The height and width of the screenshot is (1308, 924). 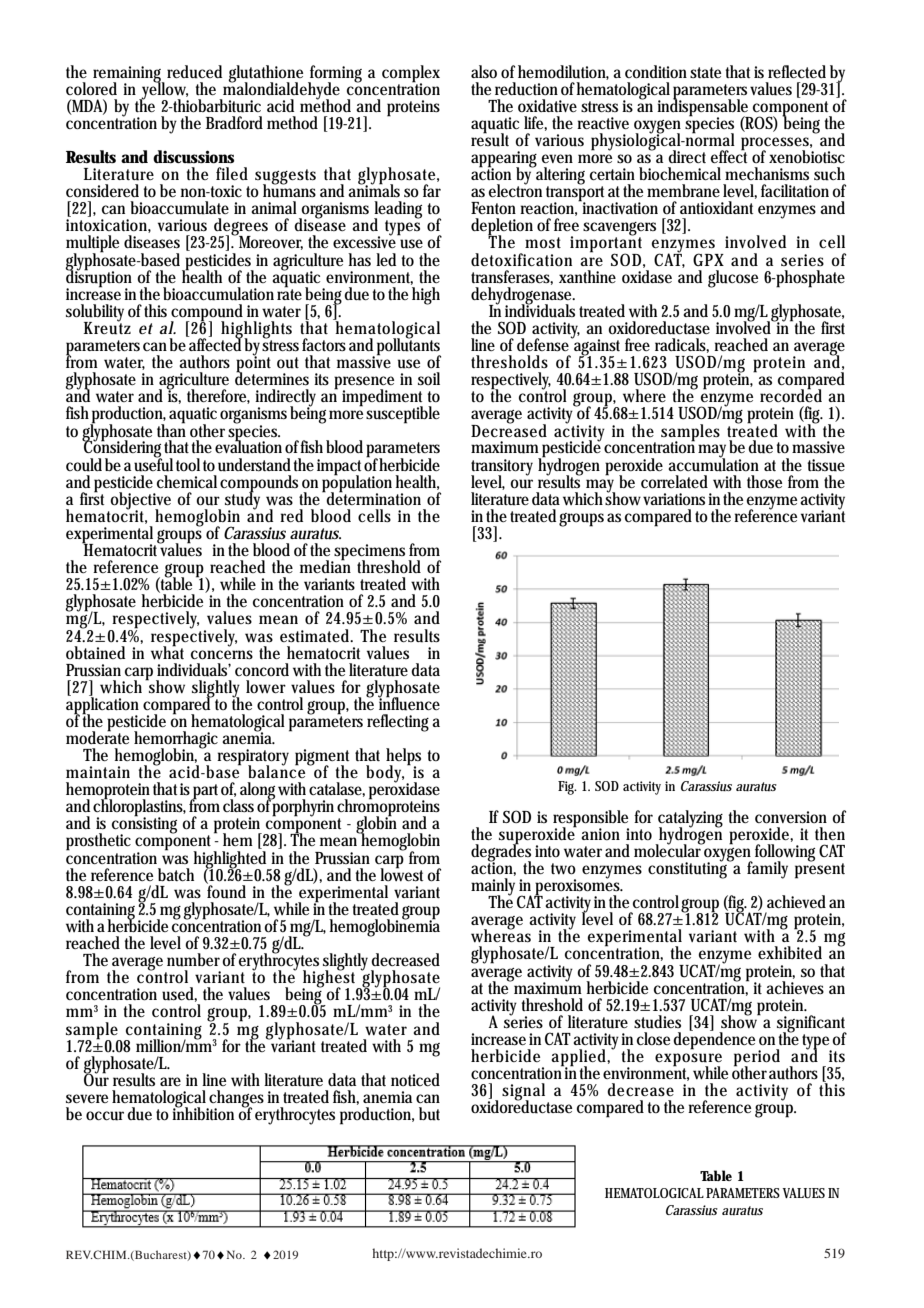 I want to click on also, so click(x=484, y=72).
